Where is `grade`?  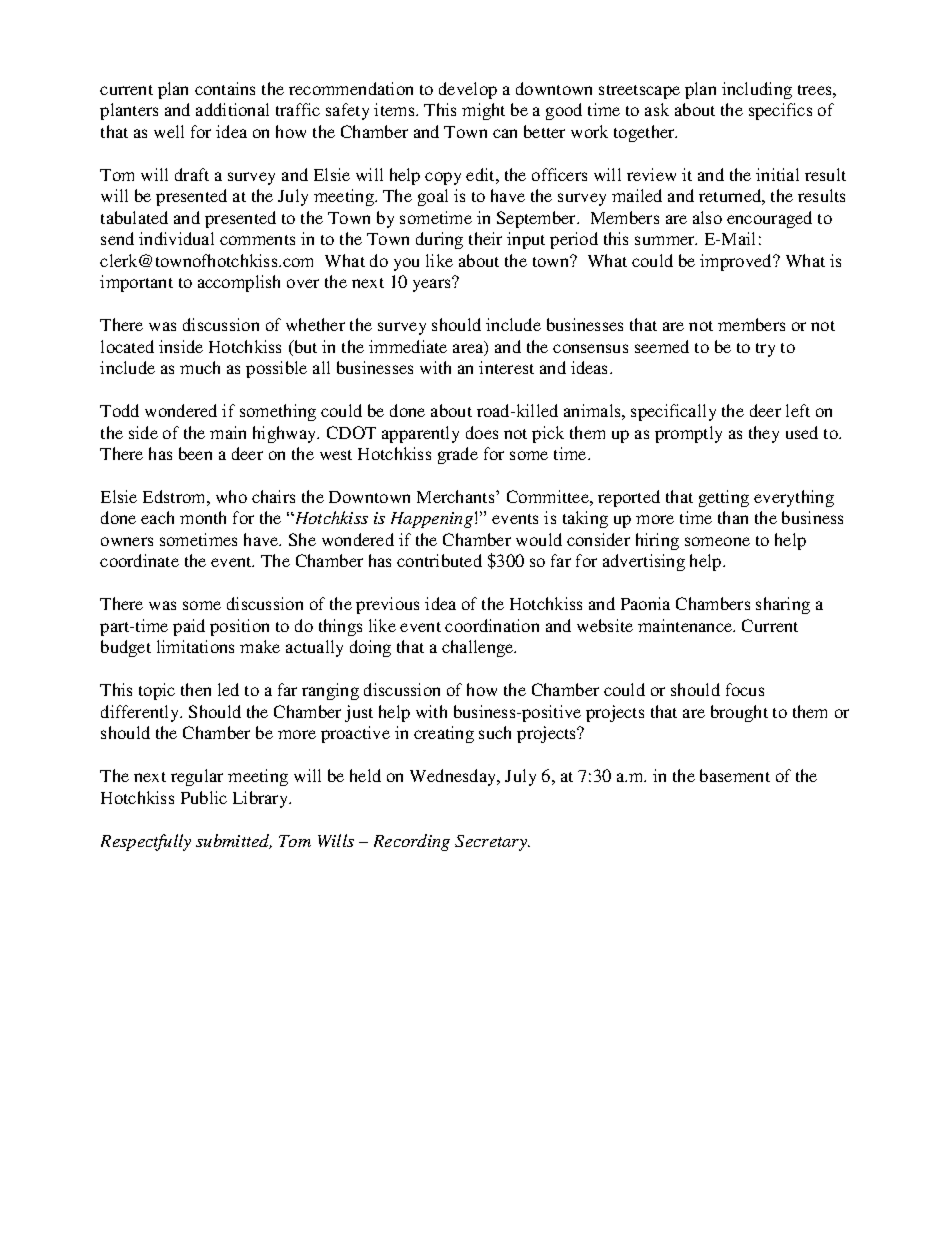 grade is located at coordinates (458, 455).
